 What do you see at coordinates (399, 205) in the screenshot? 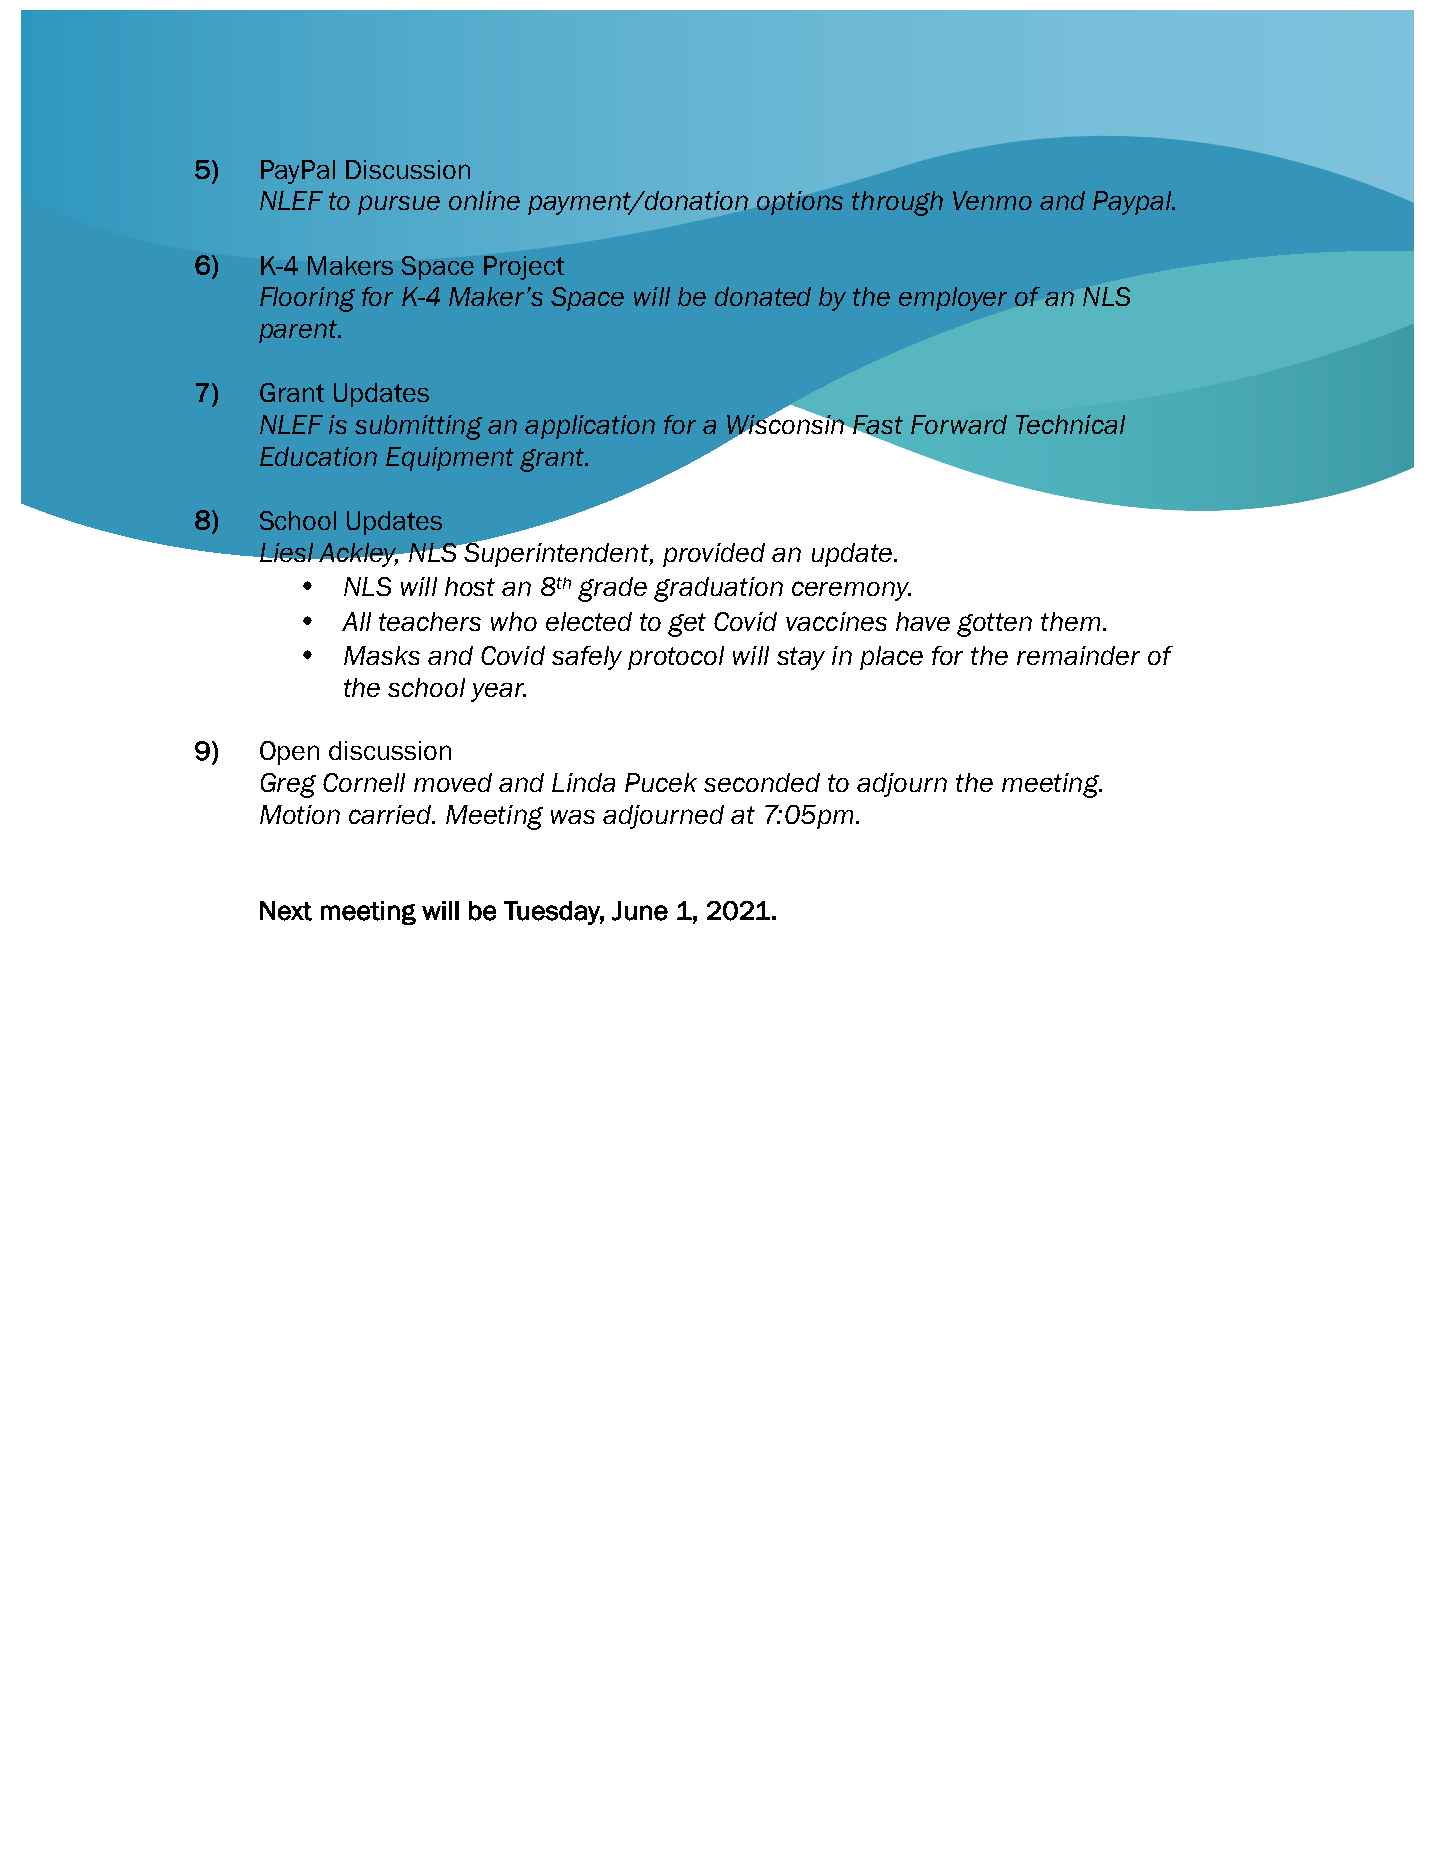
I see `pursue` at bounding box center [399, 205].
